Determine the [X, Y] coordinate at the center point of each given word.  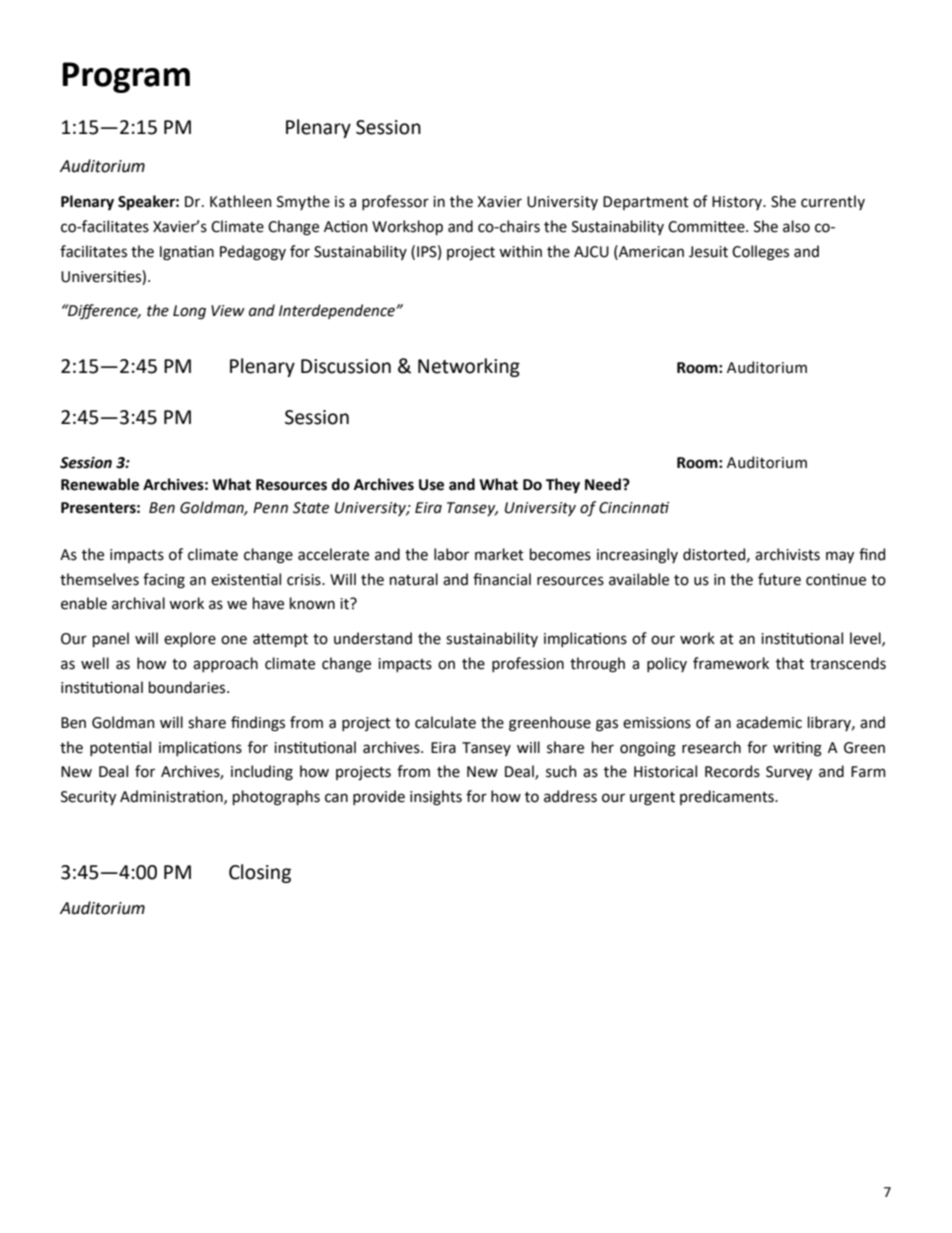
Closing [260, 873]
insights [436, 798]
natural [414, 579]
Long [189, 312]
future [779, 579]
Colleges [760, 253]
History [738, 203]
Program [126, 77]
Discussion [346, 366]
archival [138, 603]
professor [395, 202]
